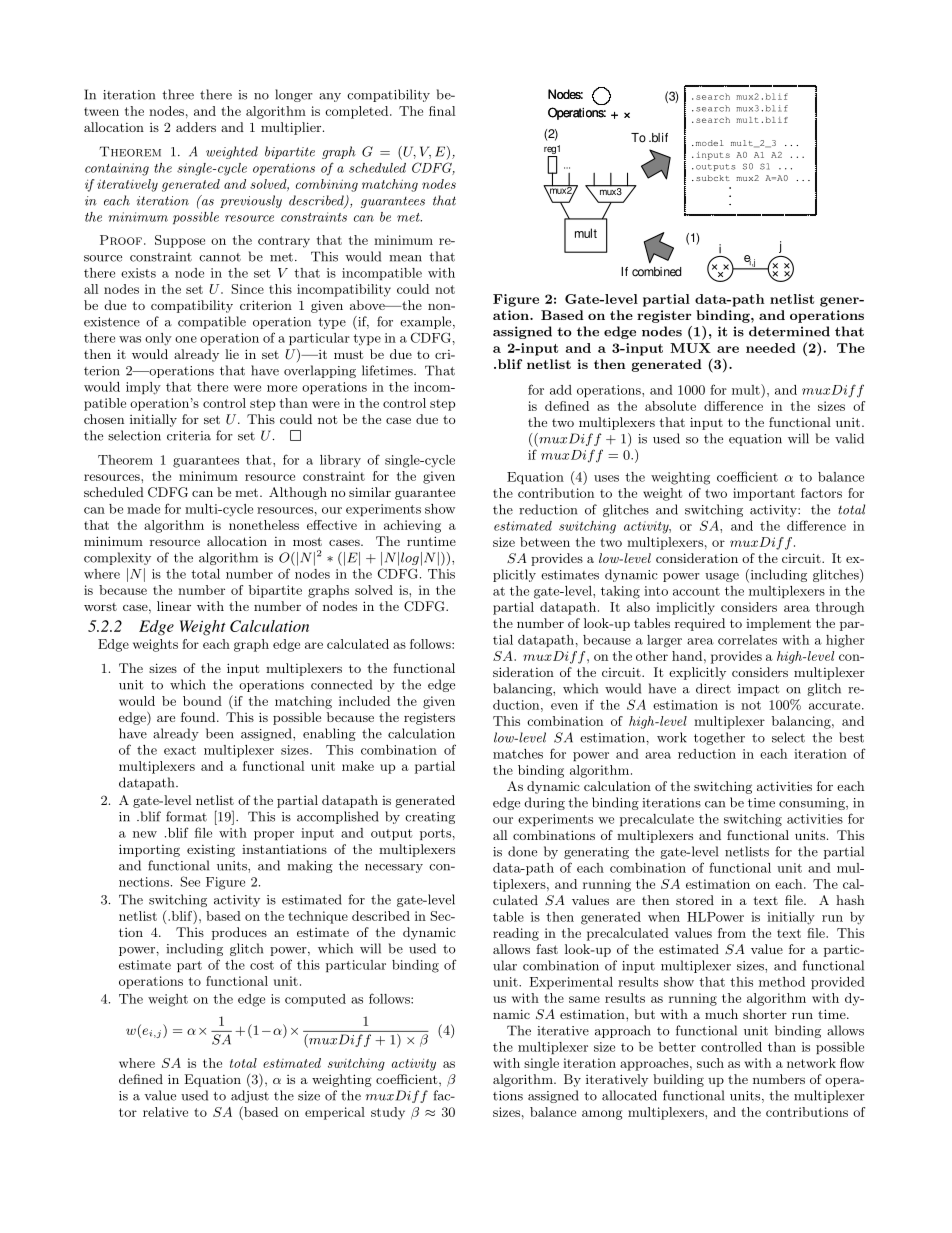  I want to click on implement, so click(778, 624).
